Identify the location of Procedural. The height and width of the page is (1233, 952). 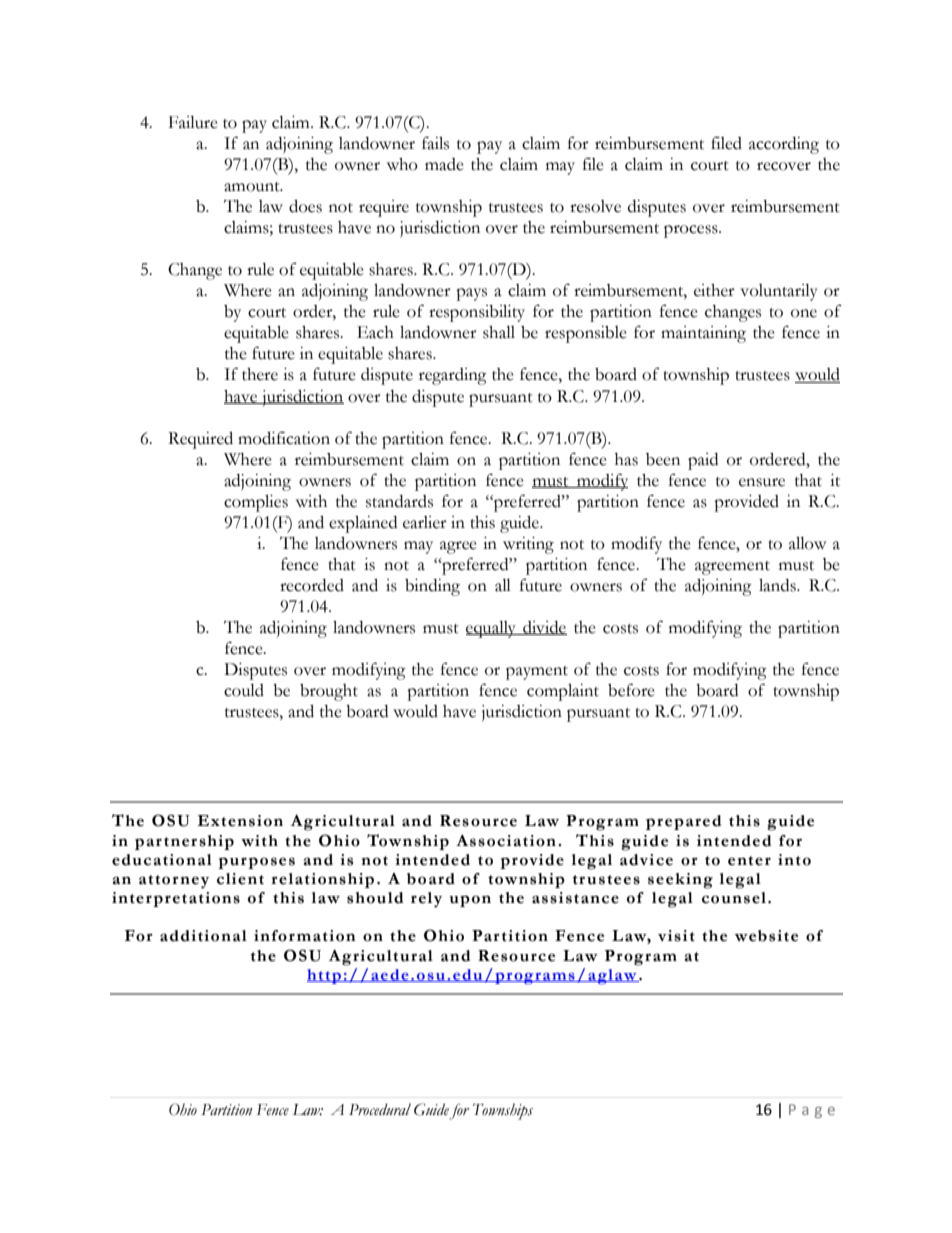
(380, 1109).
